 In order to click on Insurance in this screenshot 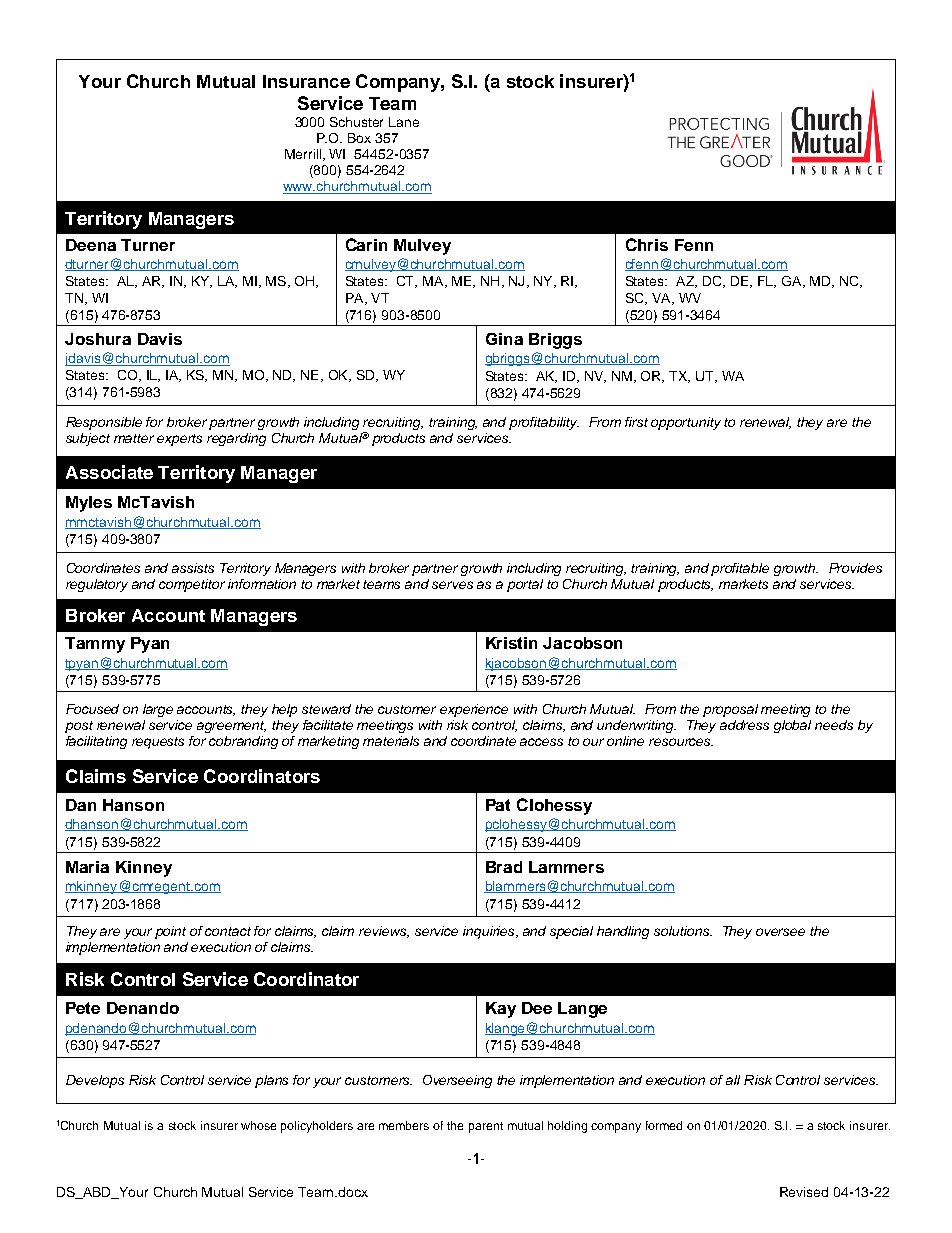, I will do `click(306, 81)`.
